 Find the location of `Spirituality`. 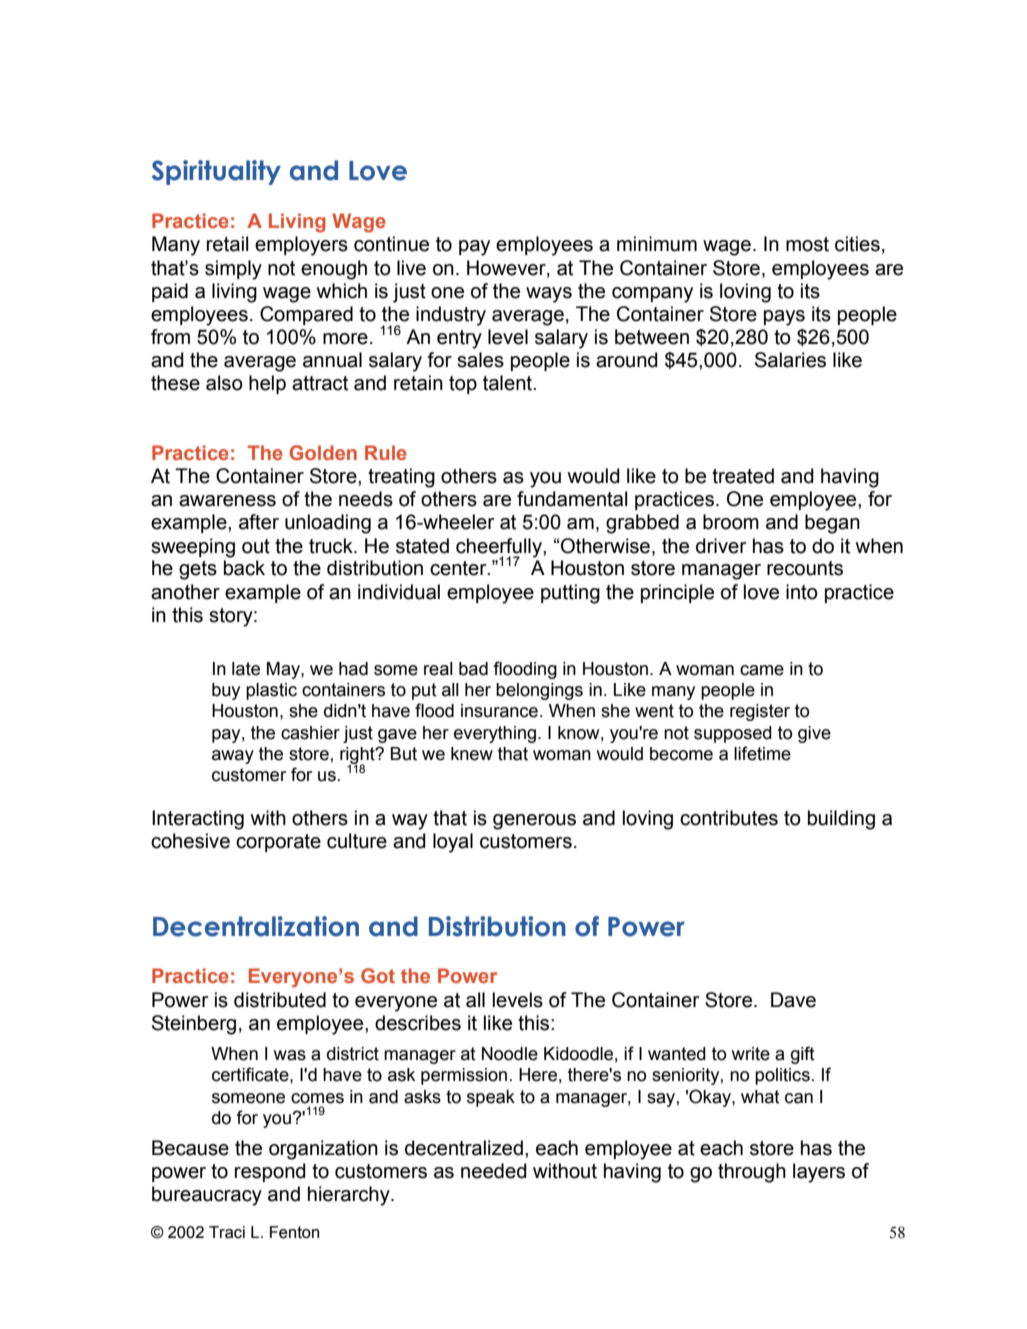

Spirituality is located at coordinates (216, 172).
